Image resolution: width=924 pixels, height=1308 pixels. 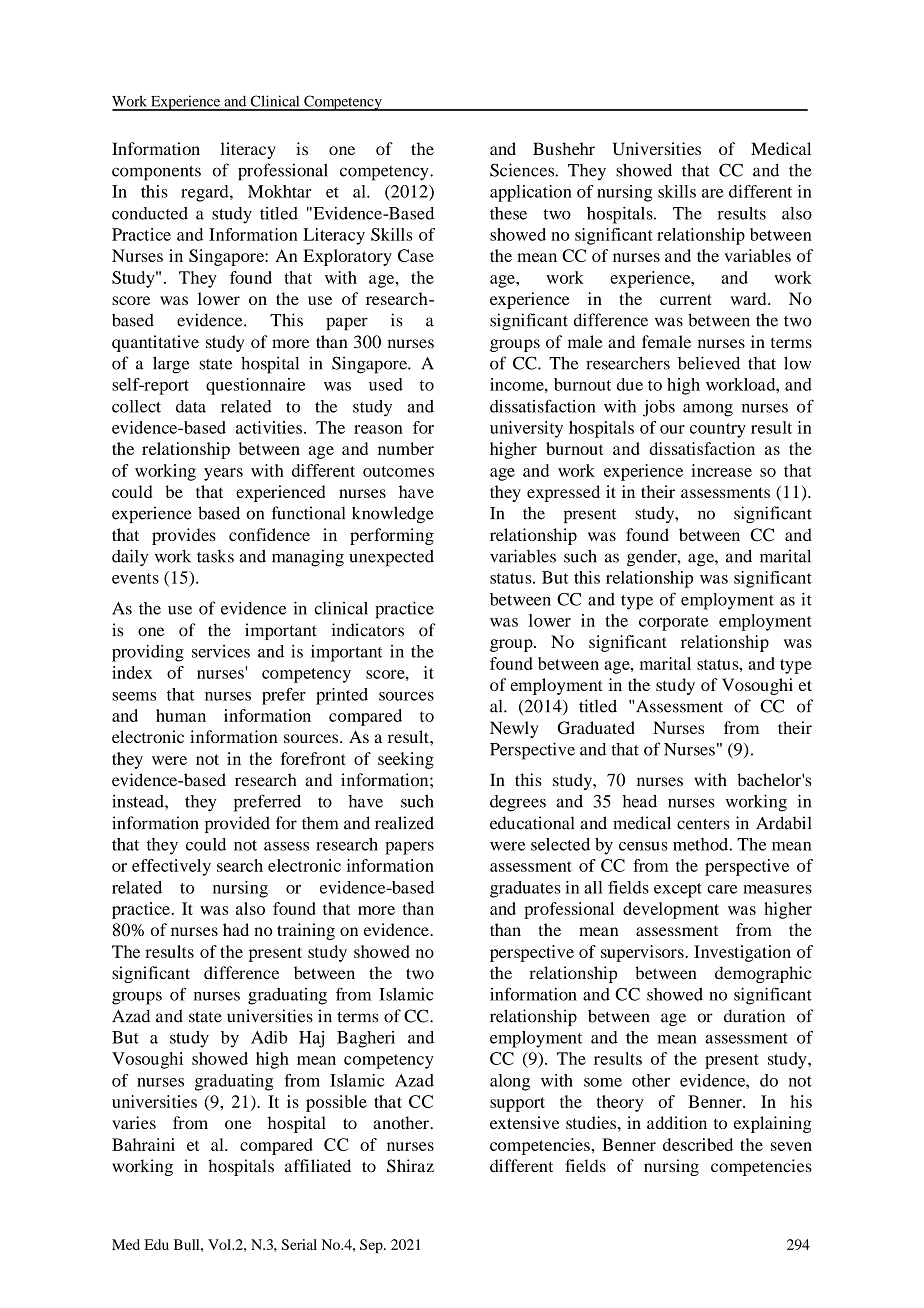 What do you see at coordinates (698, 1144) in the screenshot?
I see `described` at bounding box center [698, 1144].
